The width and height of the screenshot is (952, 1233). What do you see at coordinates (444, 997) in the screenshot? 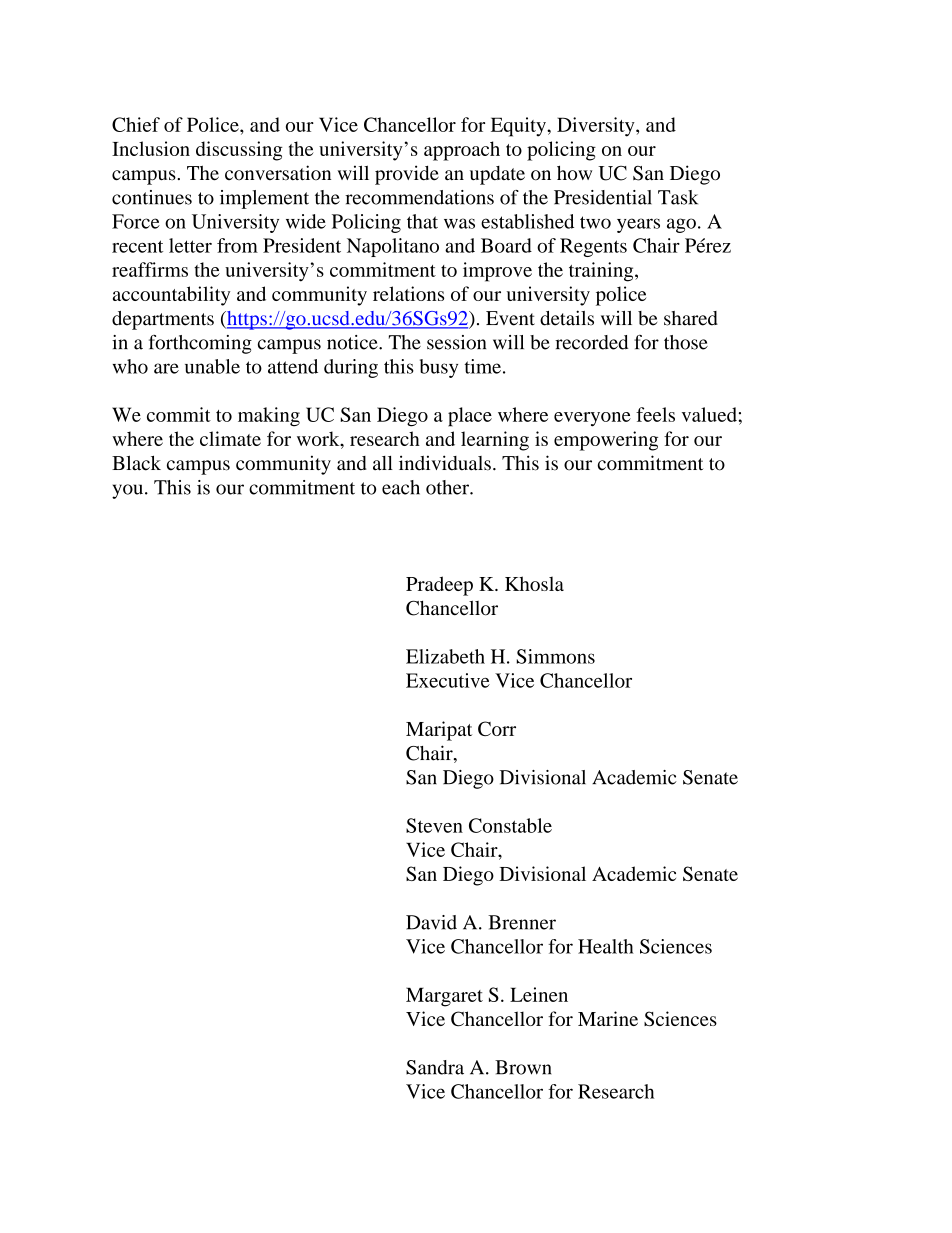
I see `Margaret` at bounding box center [444, 997].
